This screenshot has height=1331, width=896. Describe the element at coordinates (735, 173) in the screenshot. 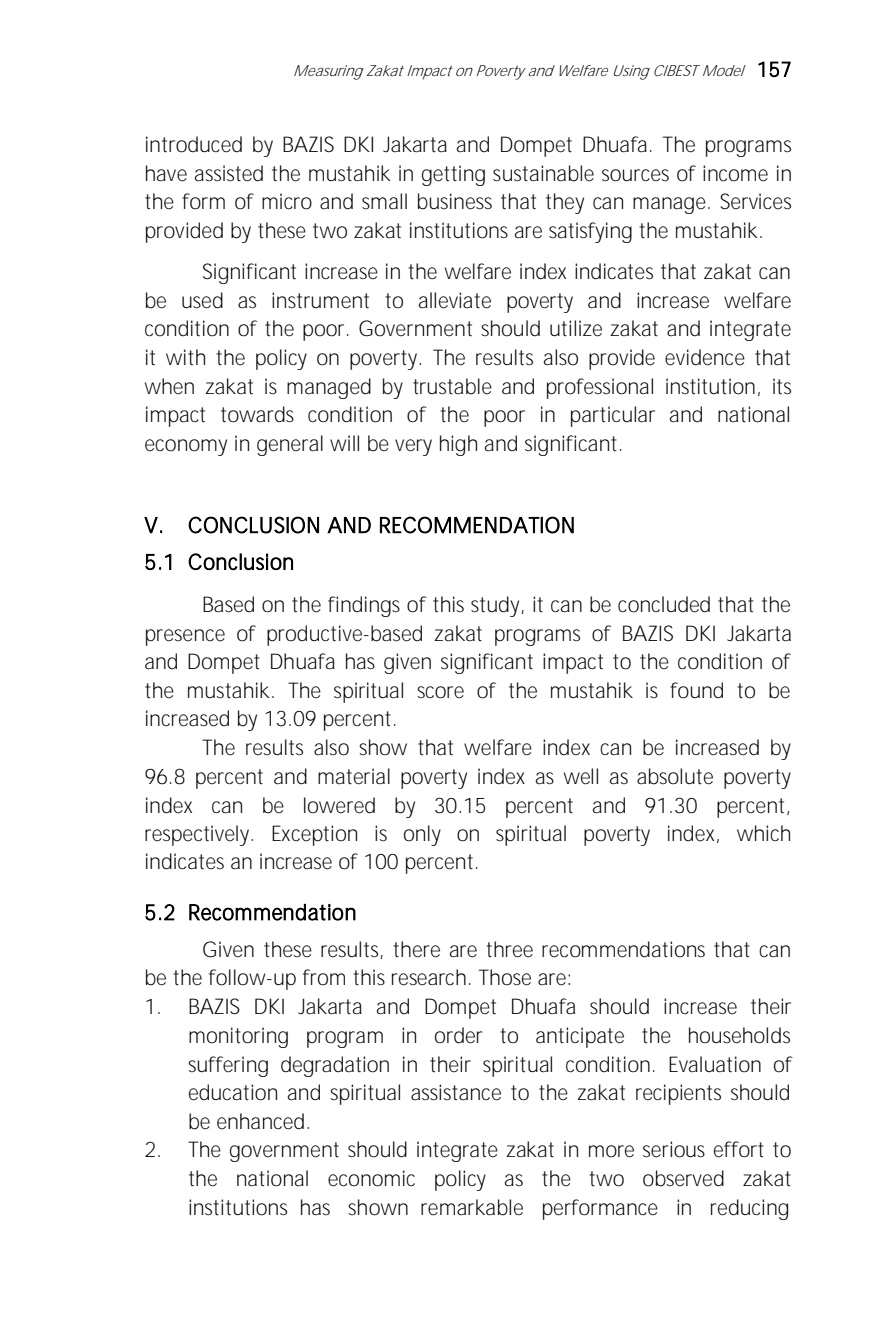

I see `income` at that location.
